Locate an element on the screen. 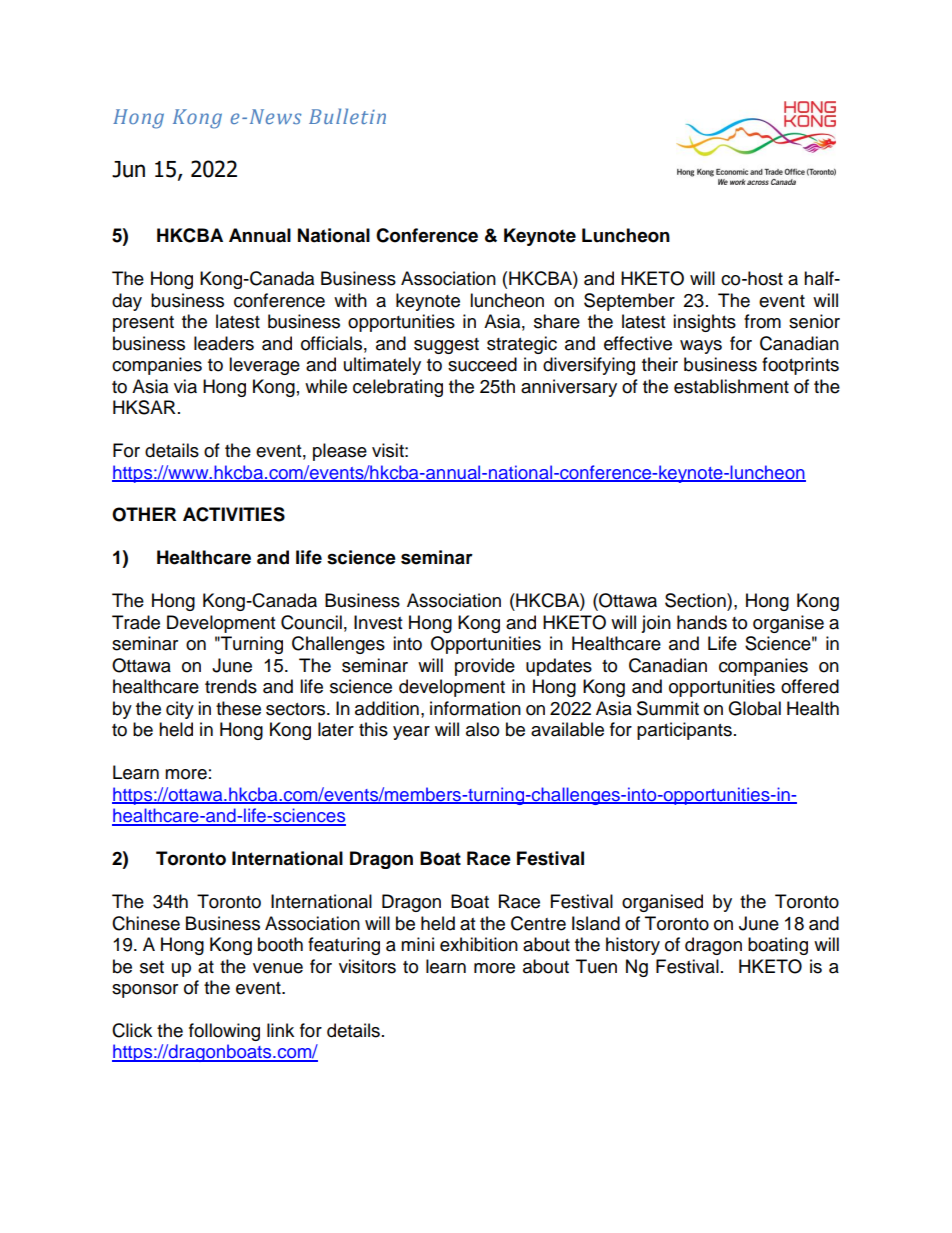 This screenshot has width=952, height=1233. with is located at coordinates (350, 300).
